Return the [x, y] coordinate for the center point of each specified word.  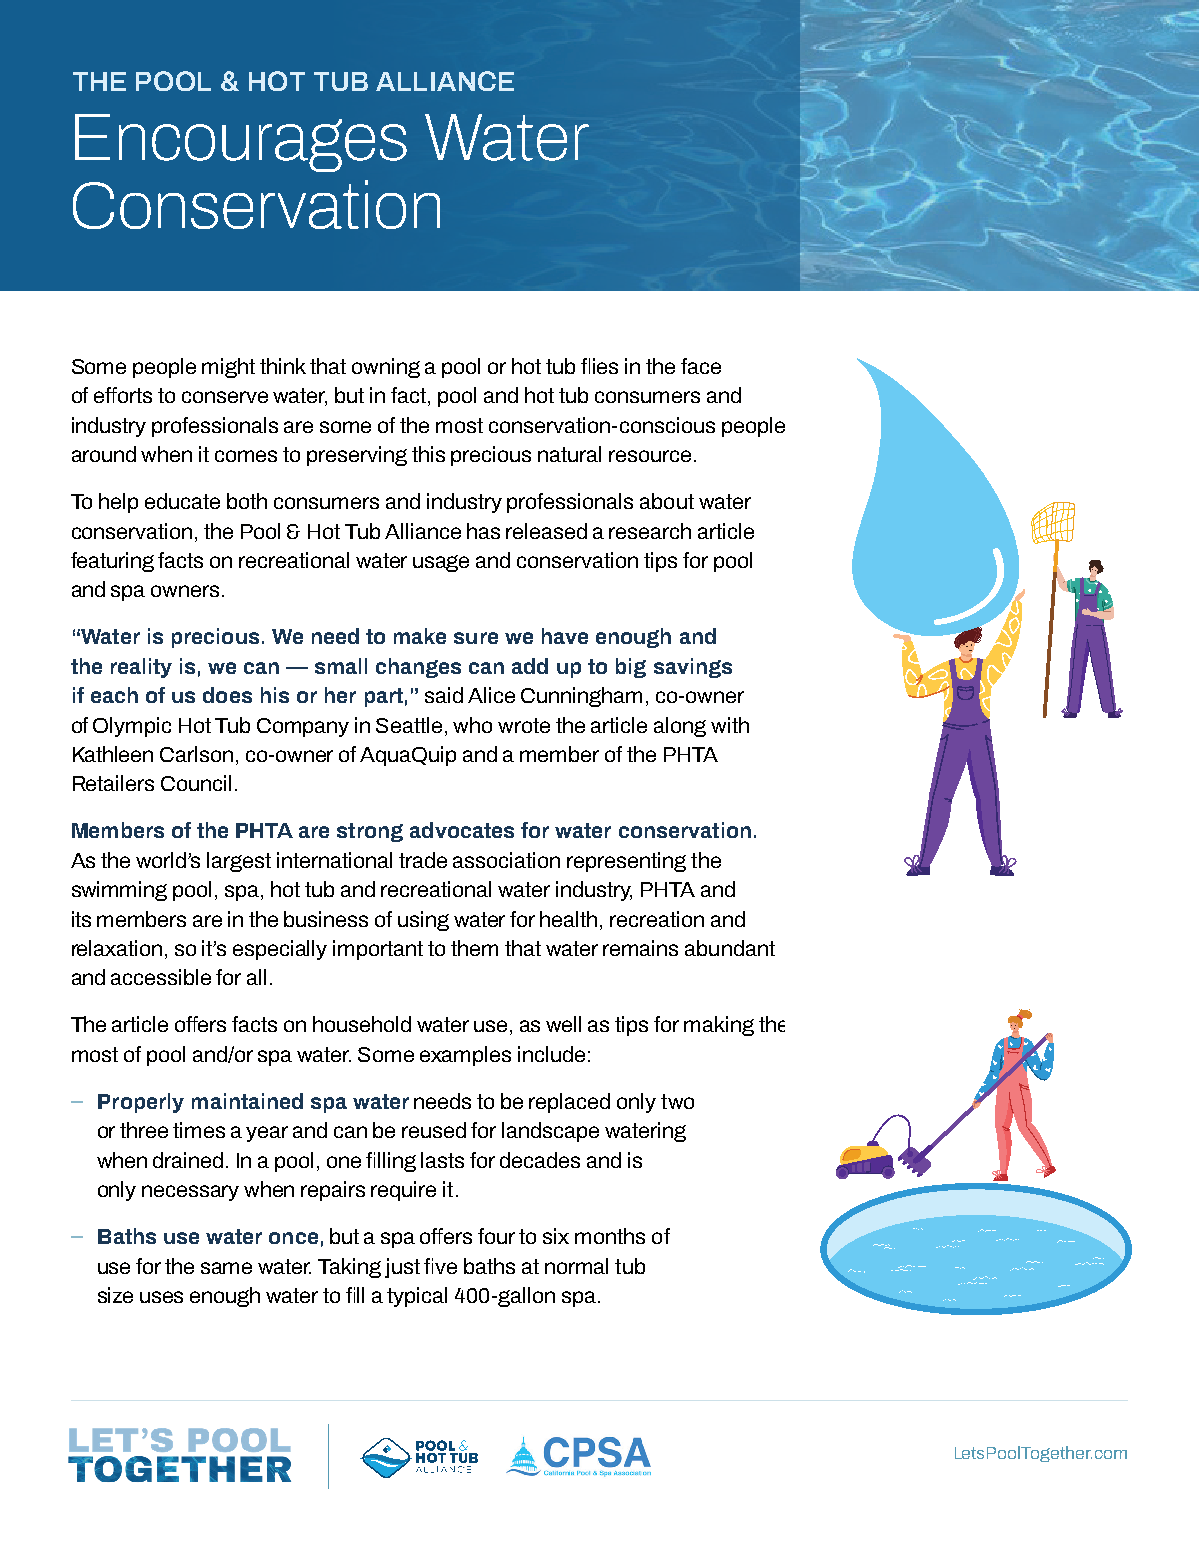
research [650, 531]
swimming [119, 891]
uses [161, 1297]
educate [182, 501]
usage [441, 563]
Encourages [241, 143]
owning [386, 368]
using [423, 921]
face [701, 366]
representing [626, 862]
